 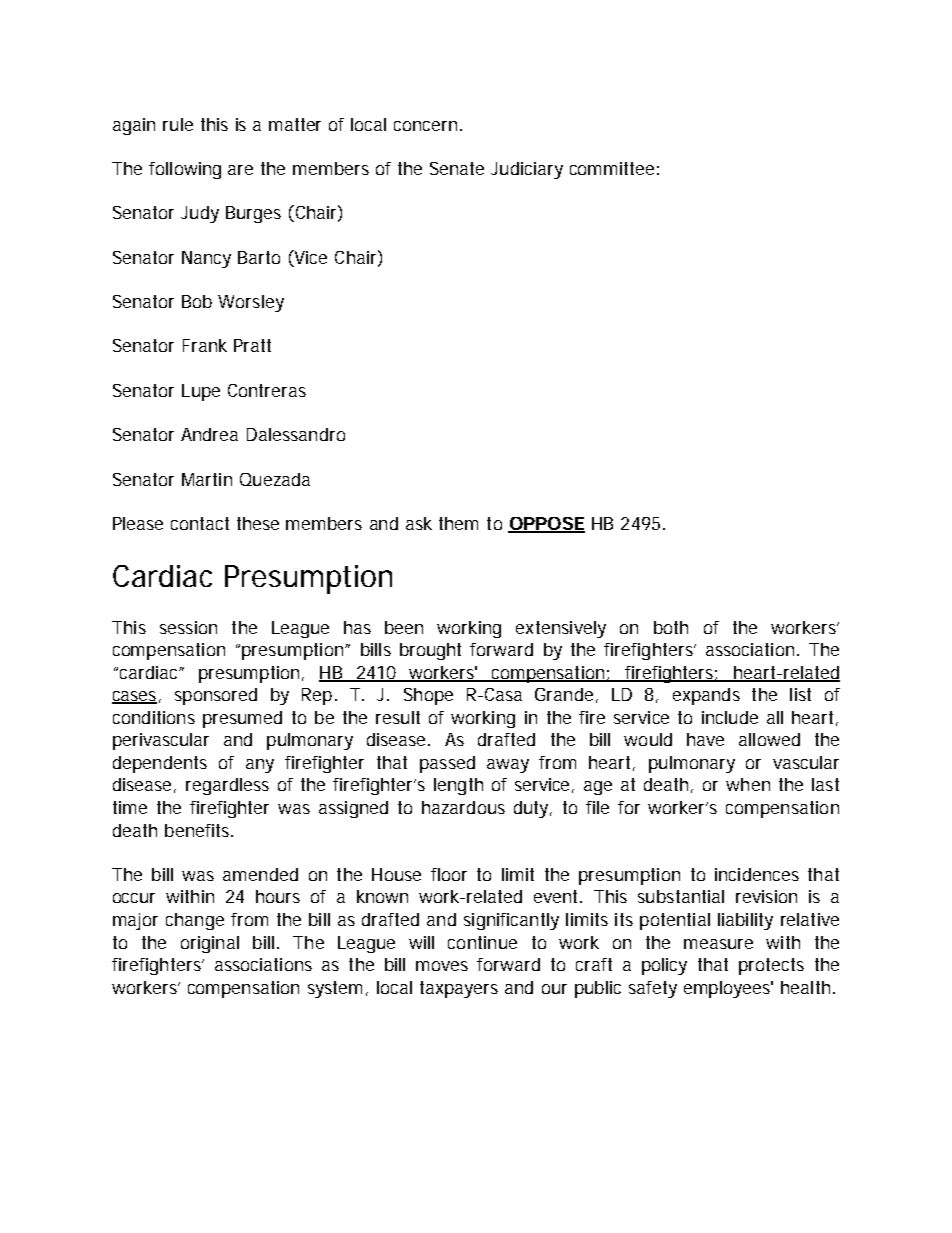 I want to click on OPPOSE, so click(x=546, y=524).
